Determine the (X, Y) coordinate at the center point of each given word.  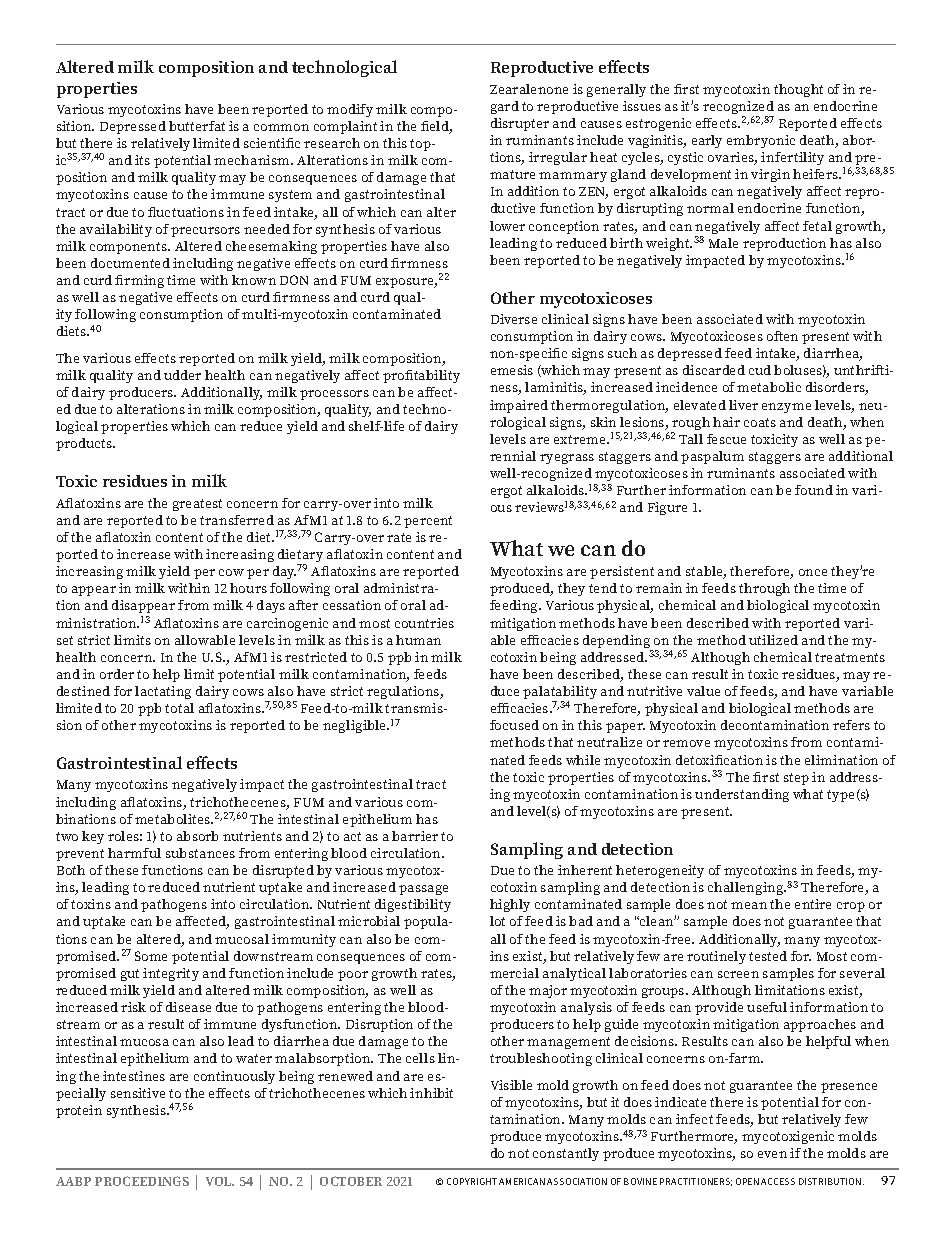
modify (350, 110)
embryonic (761, 141)
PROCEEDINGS (142, 1181)
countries (424, 623)
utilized (773, 640)
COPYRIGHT (472, 1181)
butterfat (197, 126)
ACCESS (778, 1181)
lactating (163, 692)
